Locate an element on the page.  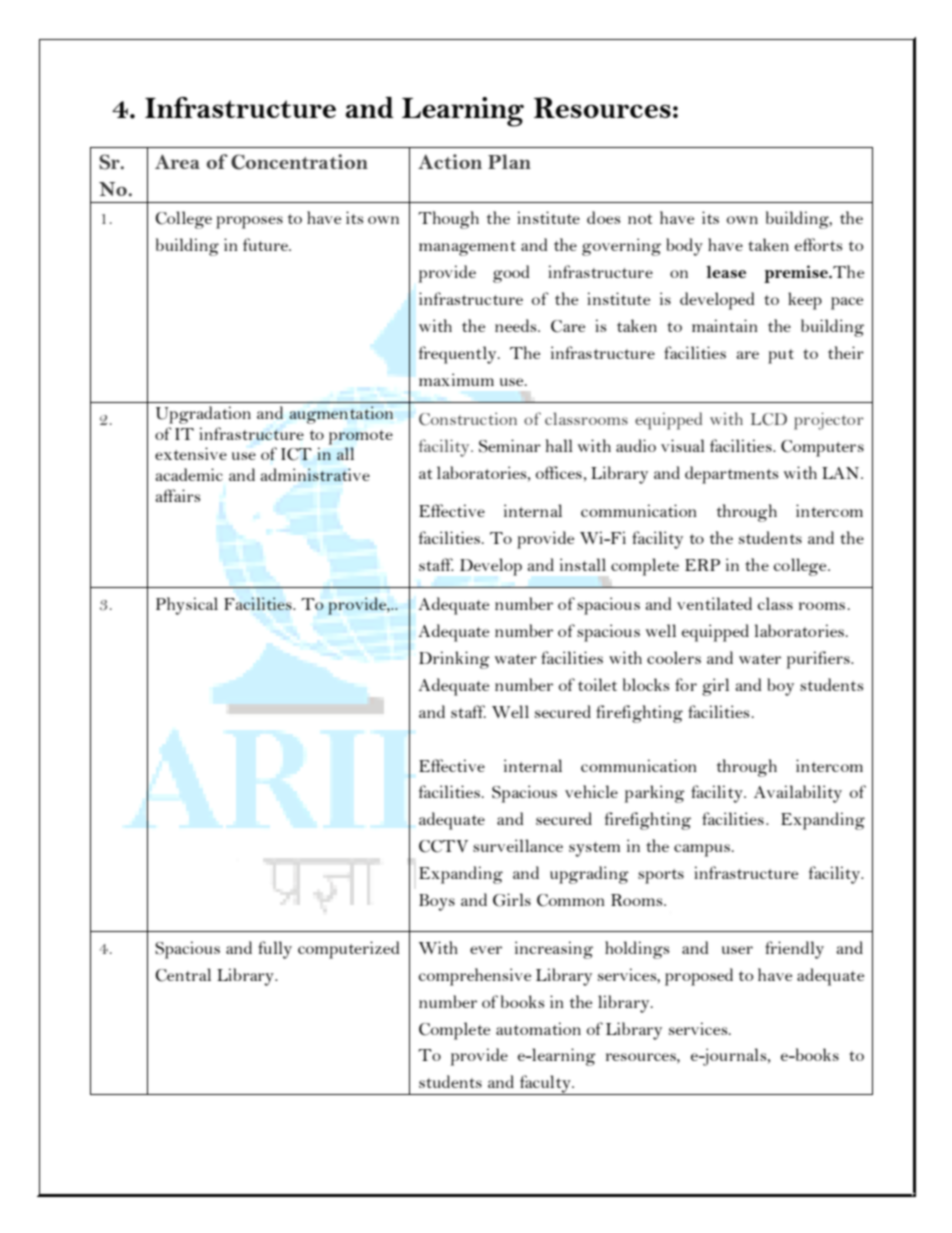
Physical is located at coordinates (187, 606).
